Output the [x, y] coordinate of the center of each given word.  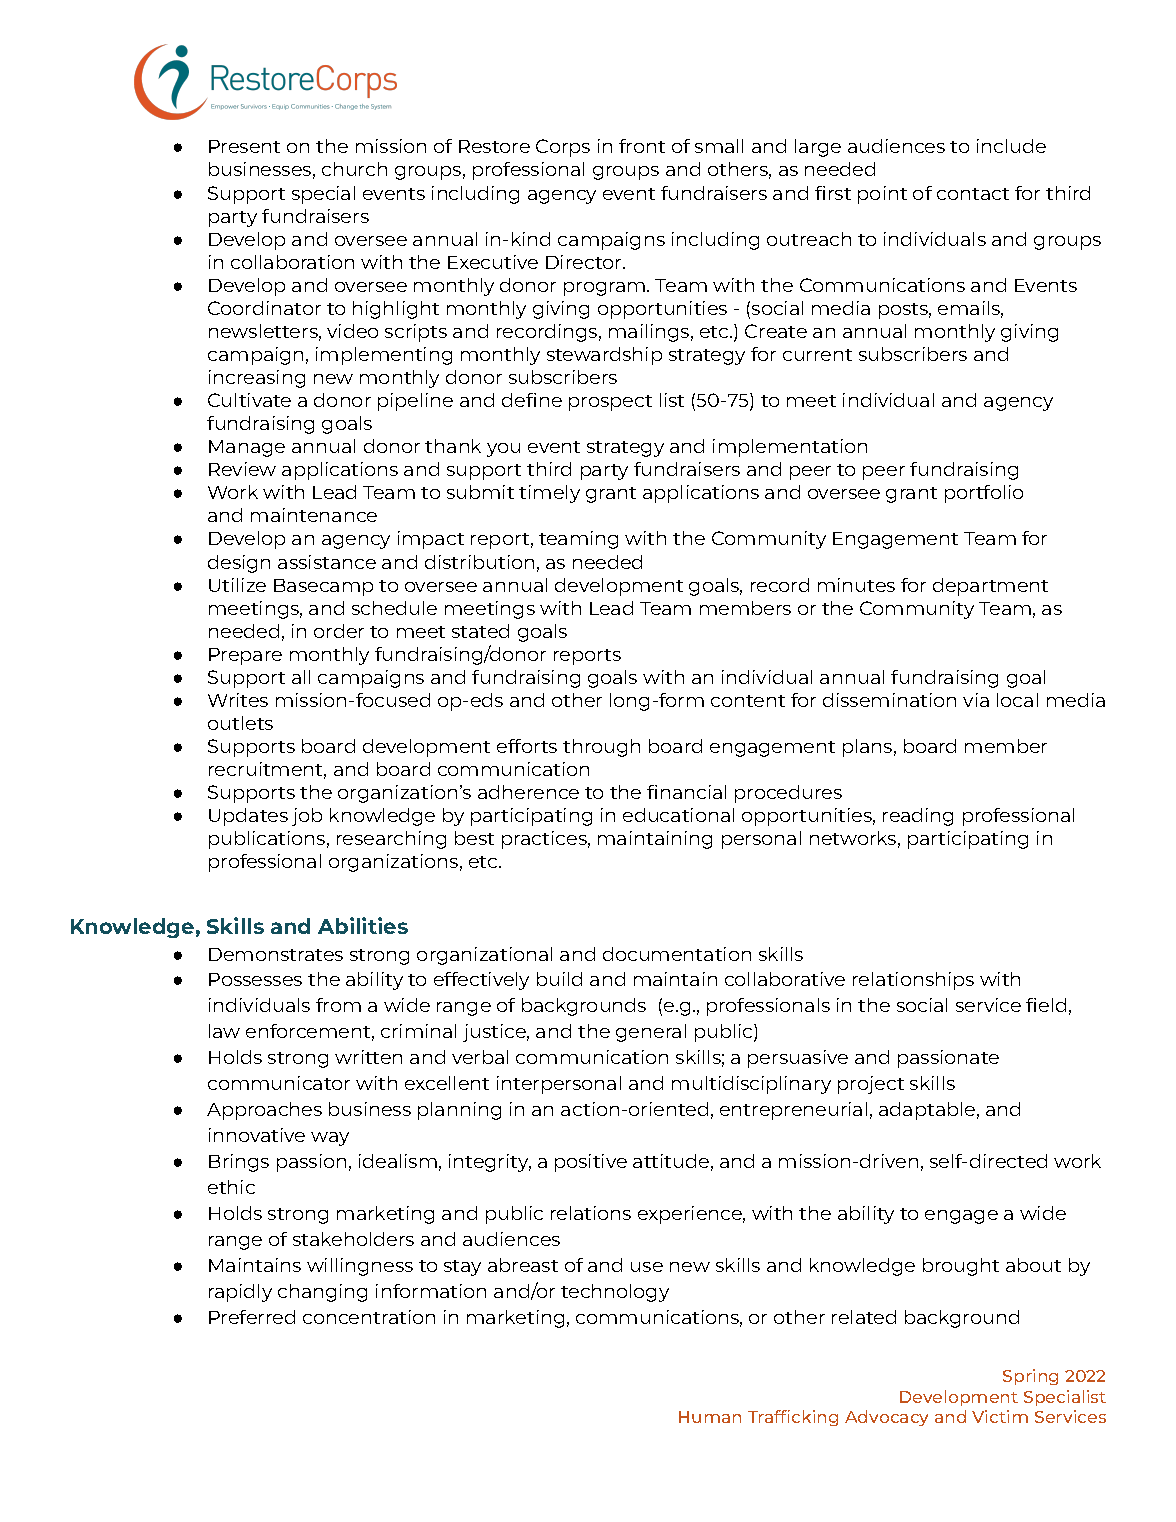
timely [549, 494]
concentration [369, 1317]
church [354, 169]
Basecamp [323, 587]
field [1046, 1005]
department [990, 587]
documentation [677, 954]
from [338, 1005]
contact [973, 194]
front [642, 146]
